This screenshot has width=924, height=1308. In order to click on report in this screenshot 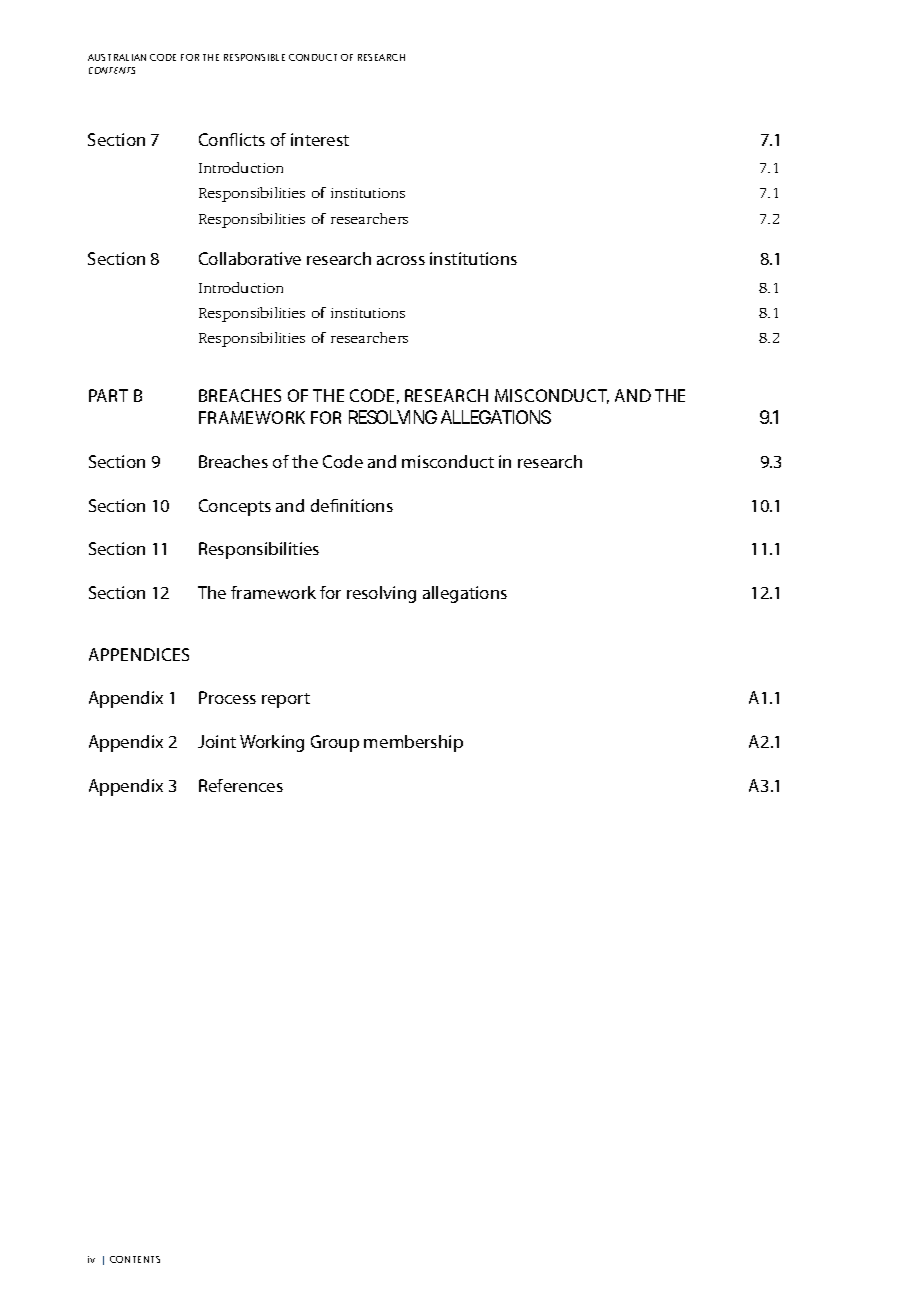, I will do `click(286, 700)`.
